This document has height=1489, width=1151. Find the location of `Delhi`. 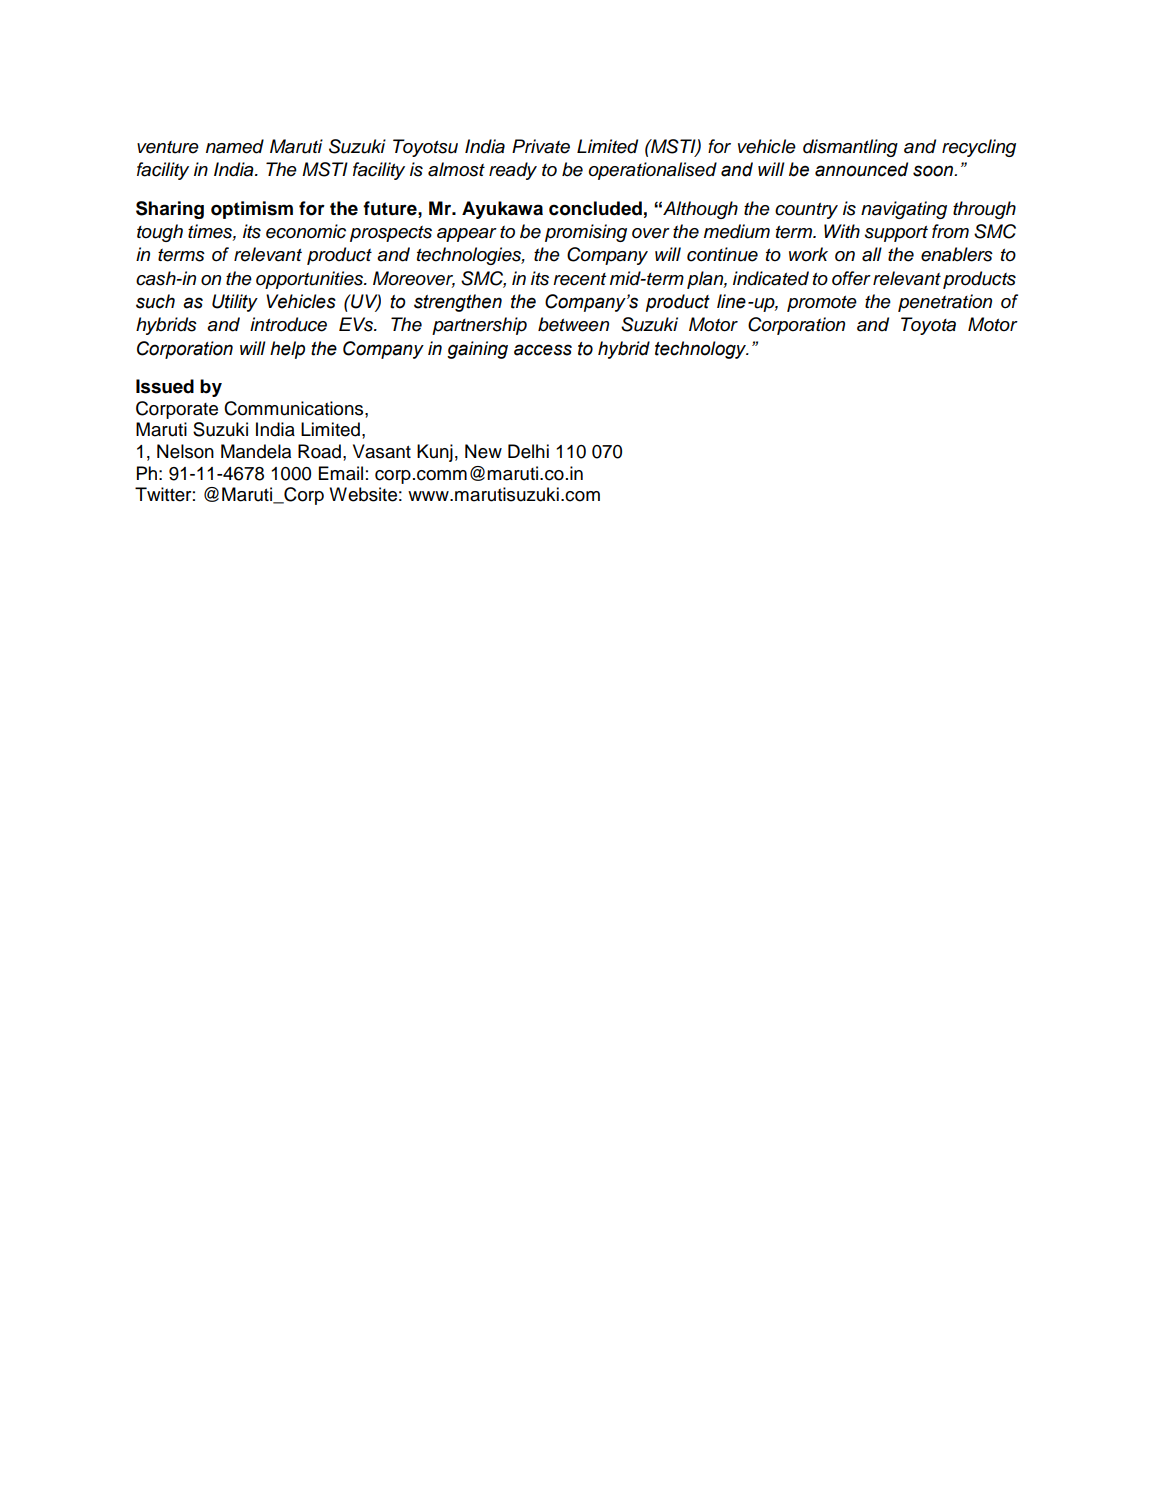

Delhi is located at coordinates (528, 451).
